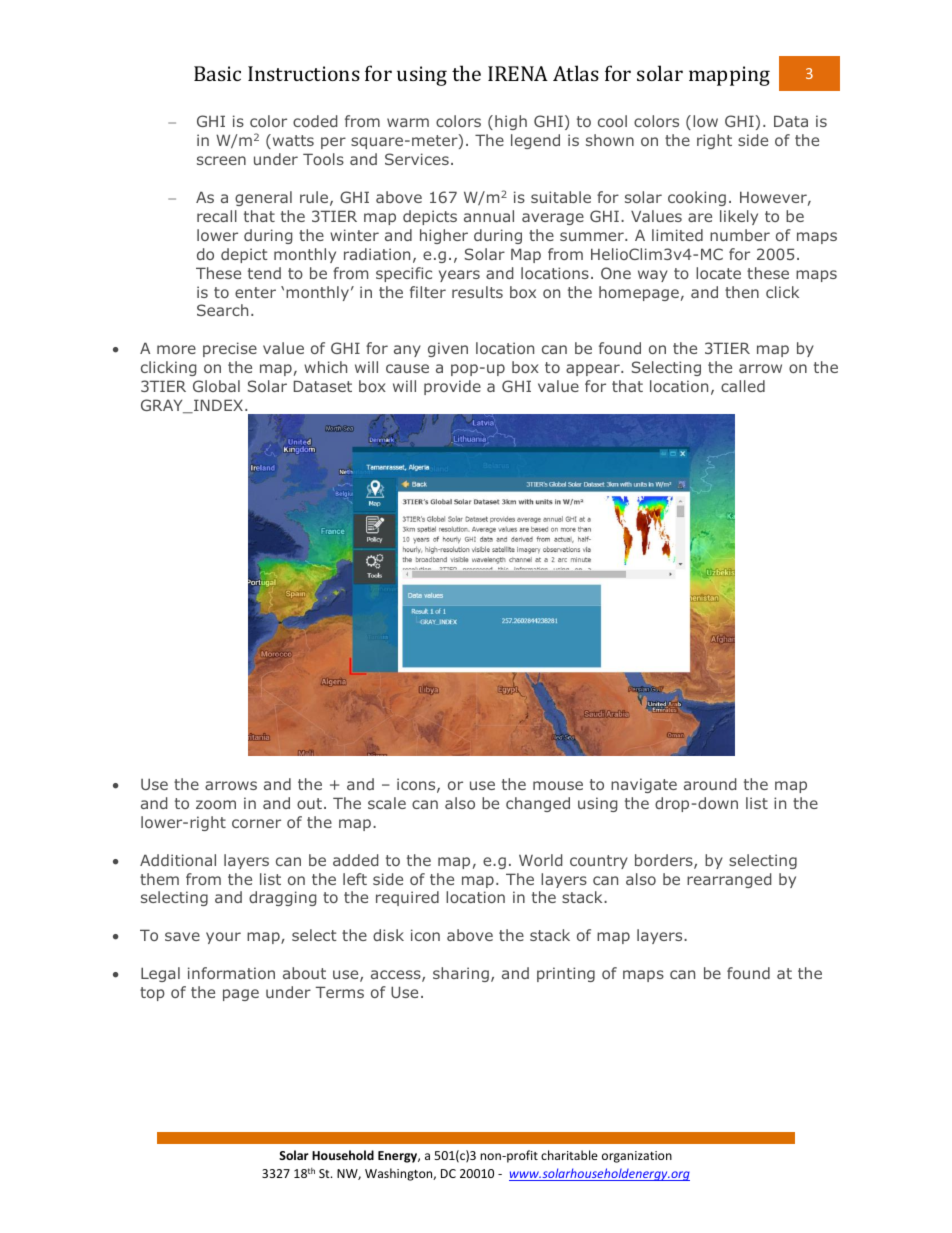 The height and width of the image is (1233, 952). What do you see at coordinates (217, 73) in the image?
I see `Basic` at bounding box center [217, 73].
